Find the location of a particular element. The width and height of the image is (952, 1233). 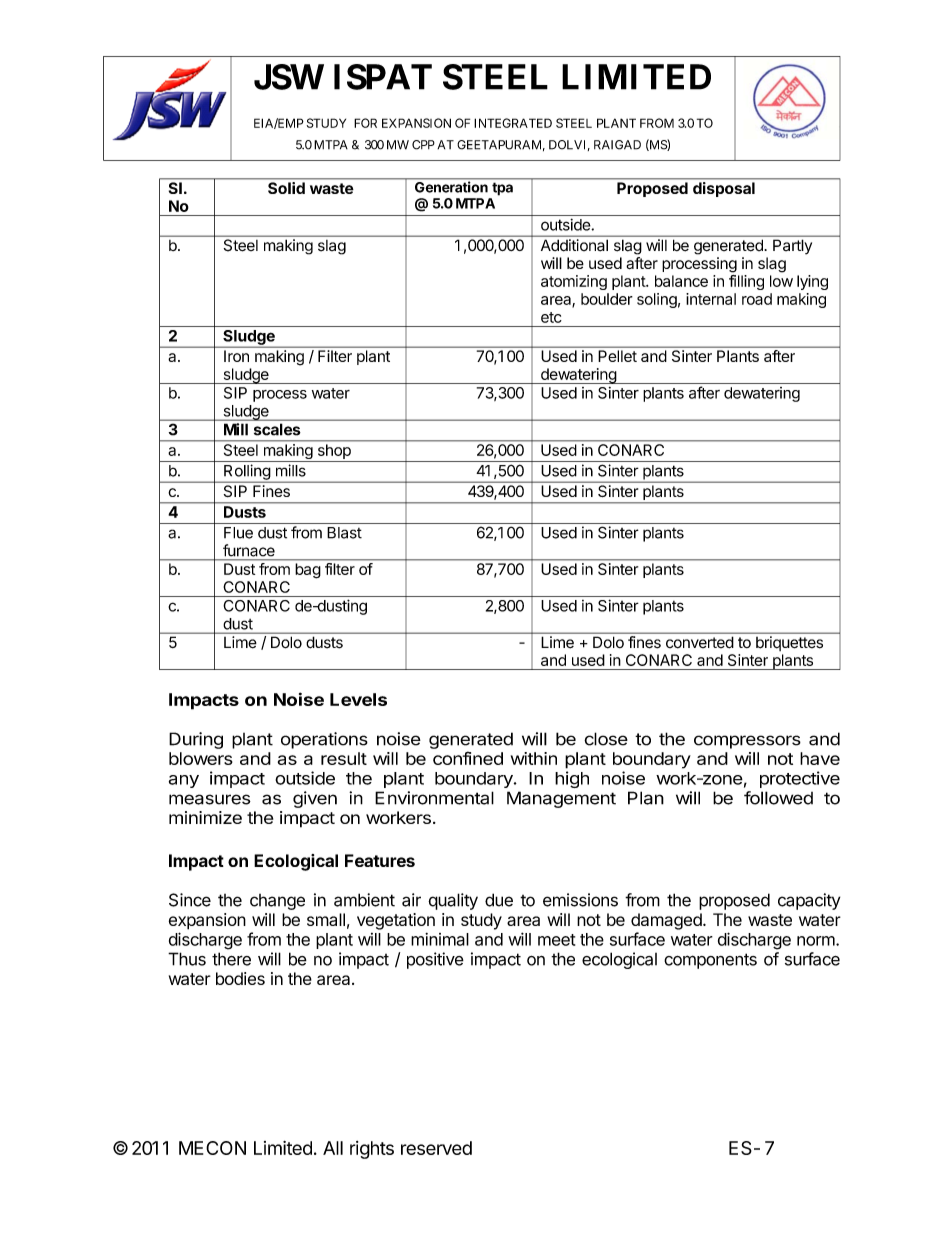

components is located at coordinates (710, 961).
